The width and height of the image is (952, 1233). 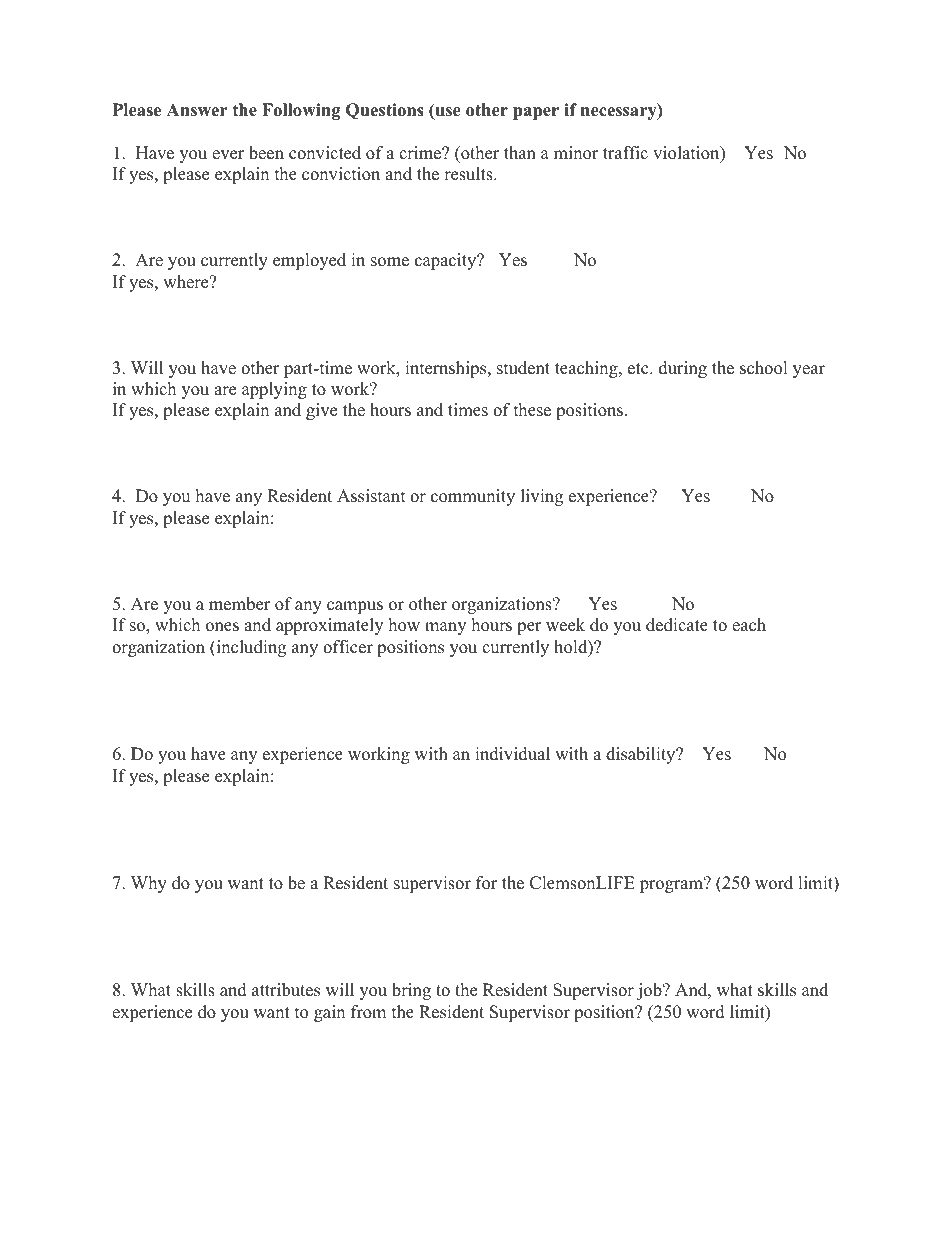 I want to click on bring, so click(x=411, y=991).
